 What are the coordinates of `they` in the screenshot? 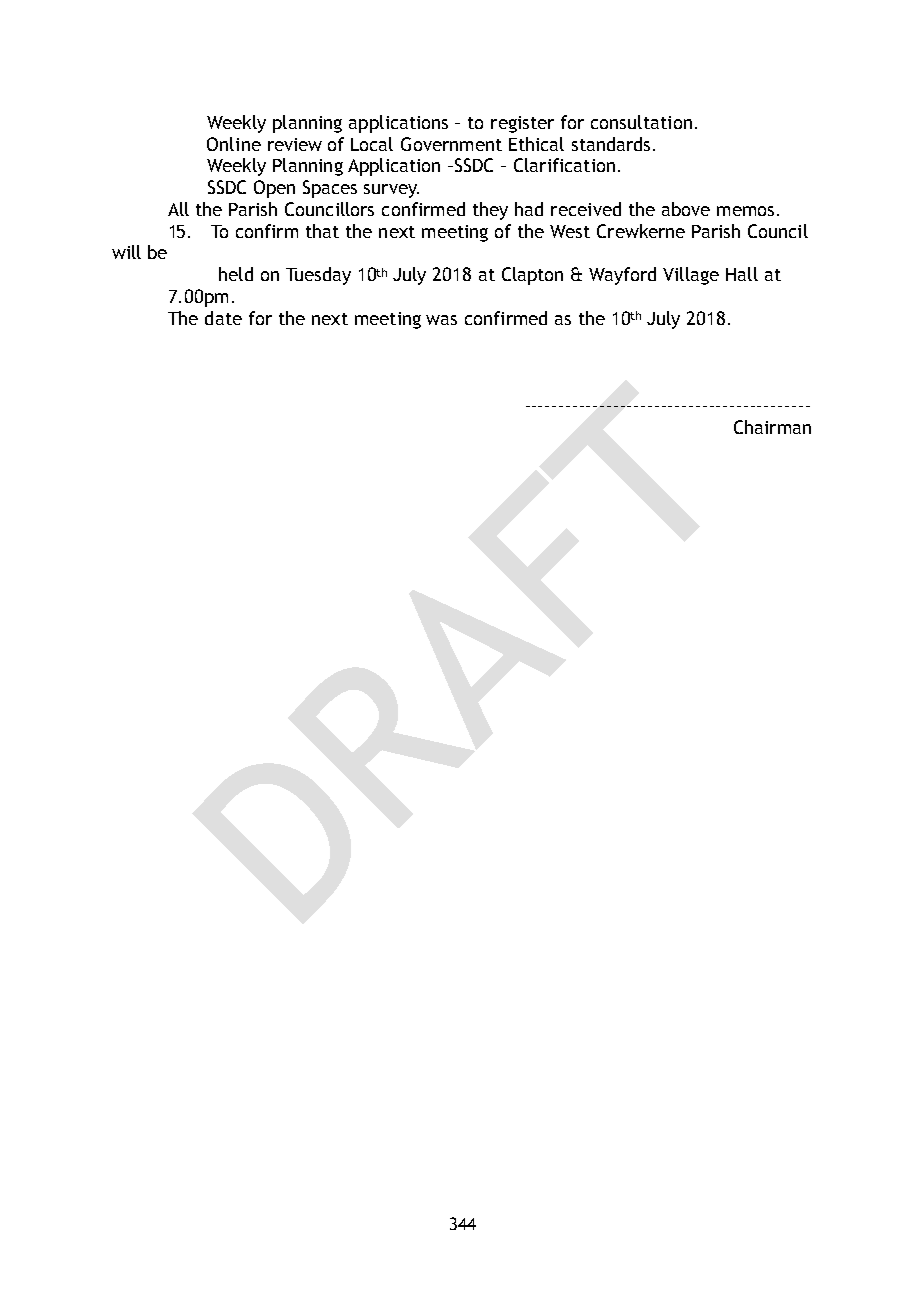 It's located at (490, 211).
